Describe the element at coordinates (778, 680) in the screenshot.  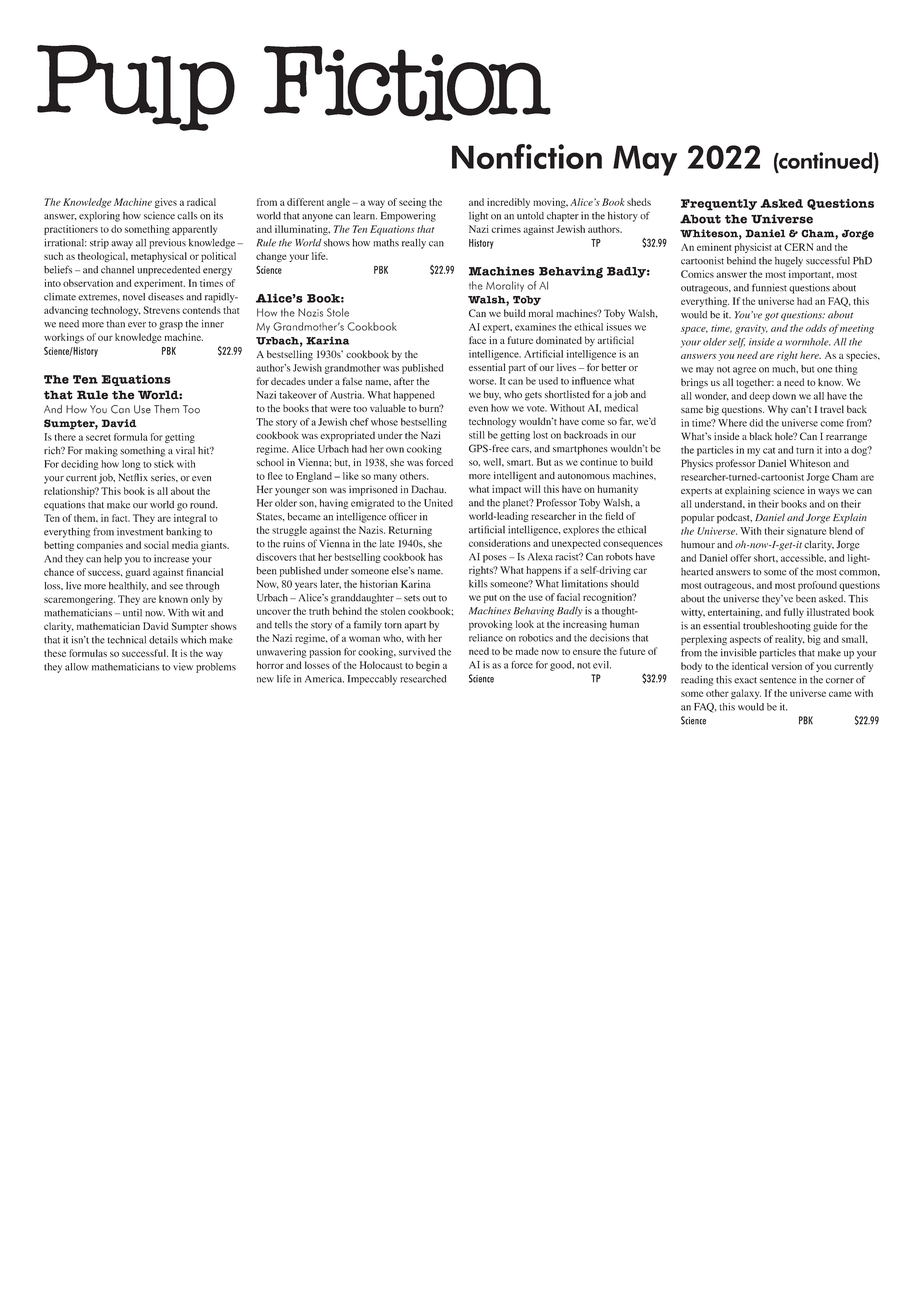
I see `sentence` at that location.
